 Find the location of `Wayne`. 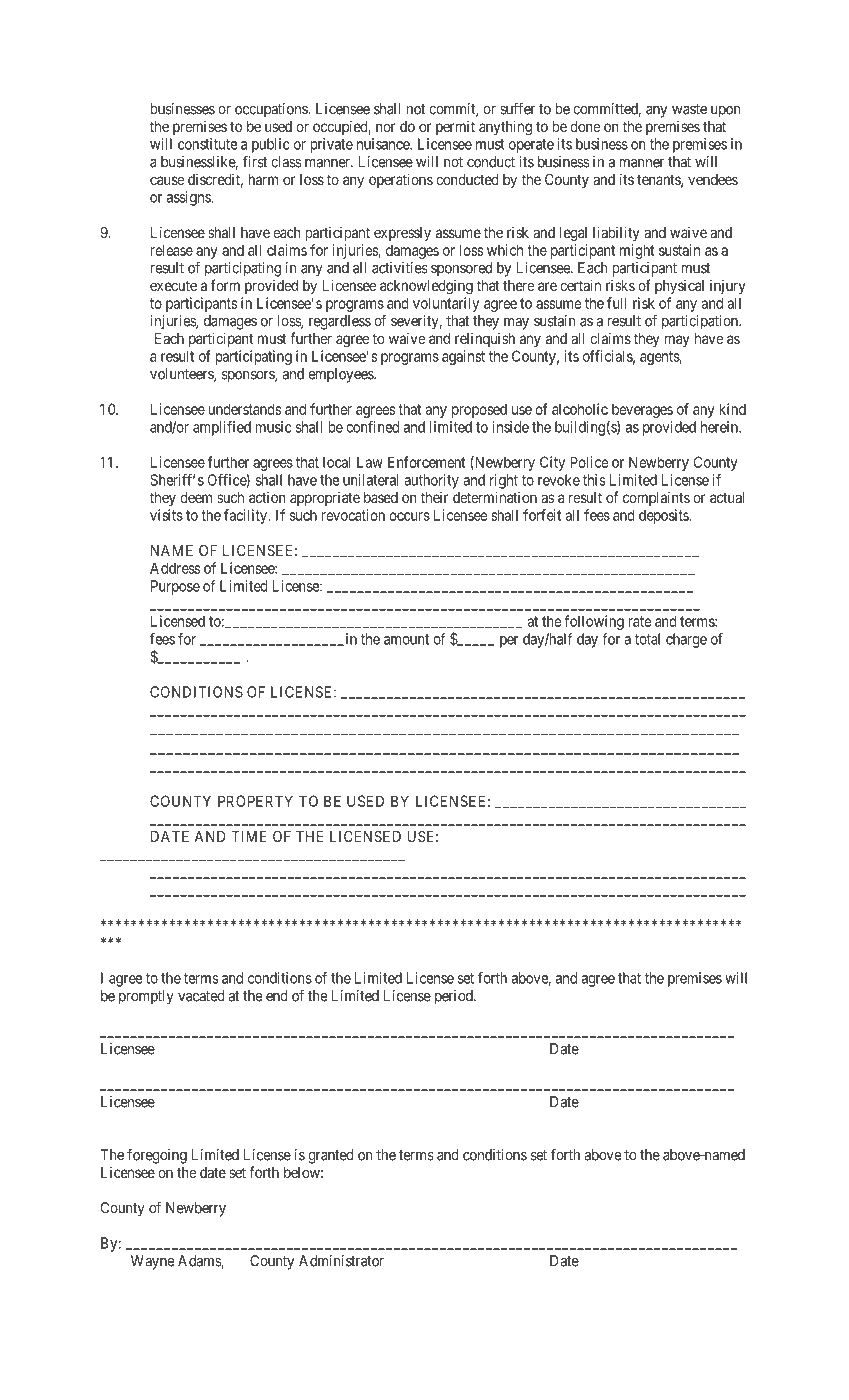

Wayne is located at coordinates (152, 1262).
